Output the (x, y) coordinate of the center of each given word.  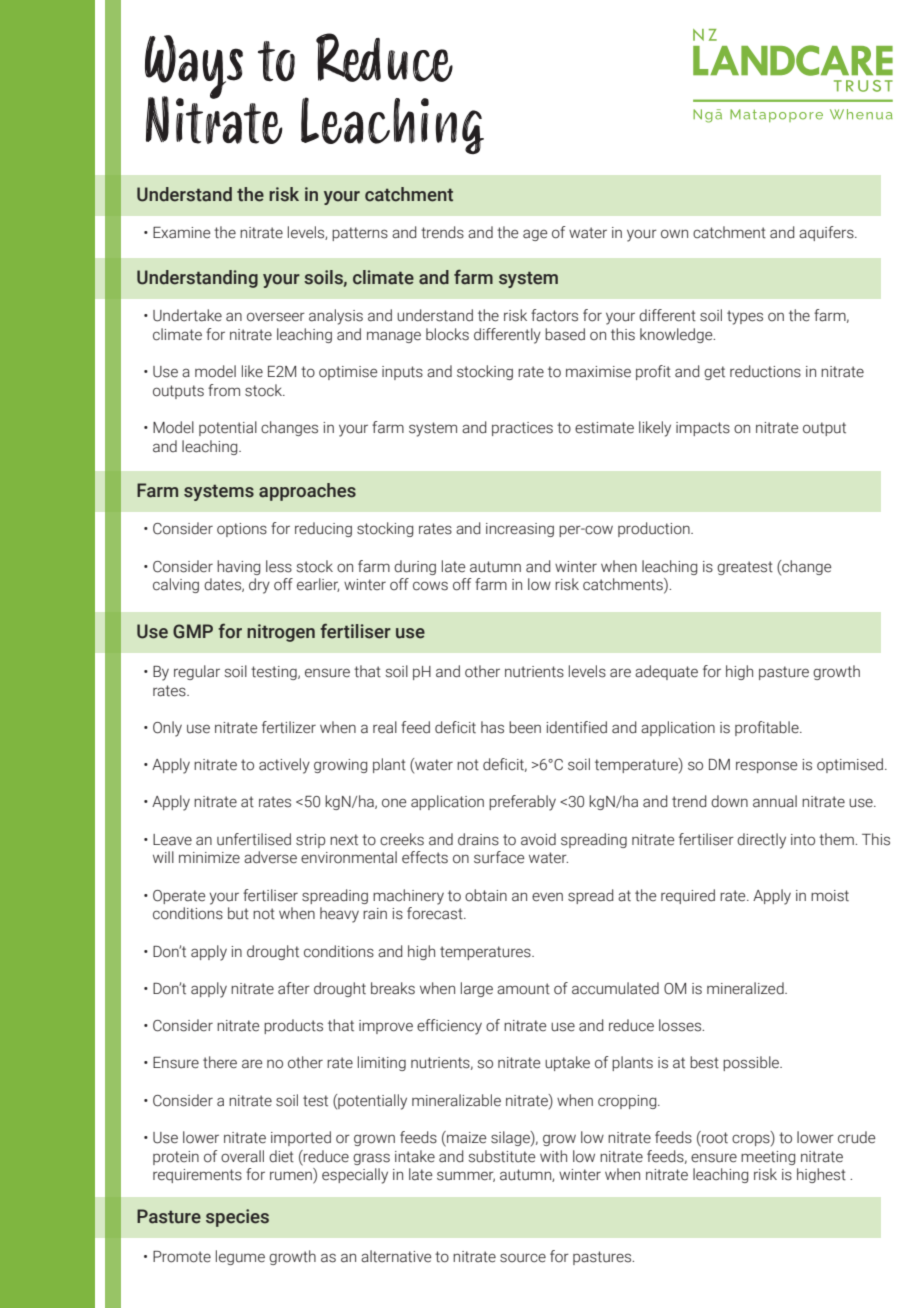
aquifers (827, 233)
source (523, 1258)
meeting (768, 1158)
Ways (194, 68)
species (237, 1218)
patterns (360, 234)
